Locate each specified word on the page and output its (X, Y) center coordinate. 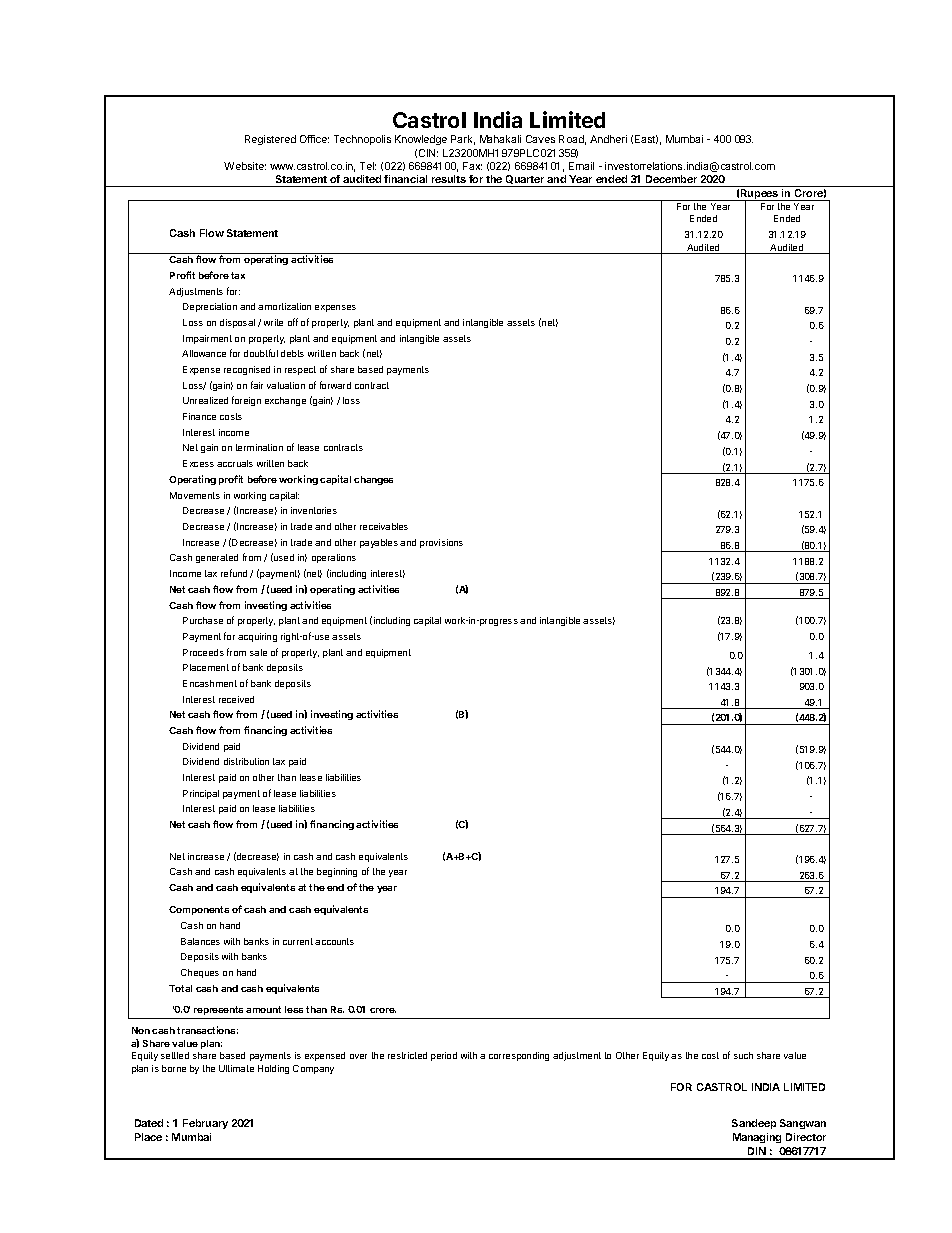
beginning (337, 872)
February (205, 1124)
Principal (201, 794)
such (743, 1055)
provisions (441, 543)
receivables (384, 526)
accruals (235, 463)
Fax (472, 166)
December (671, 179)
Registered (270, 140)
